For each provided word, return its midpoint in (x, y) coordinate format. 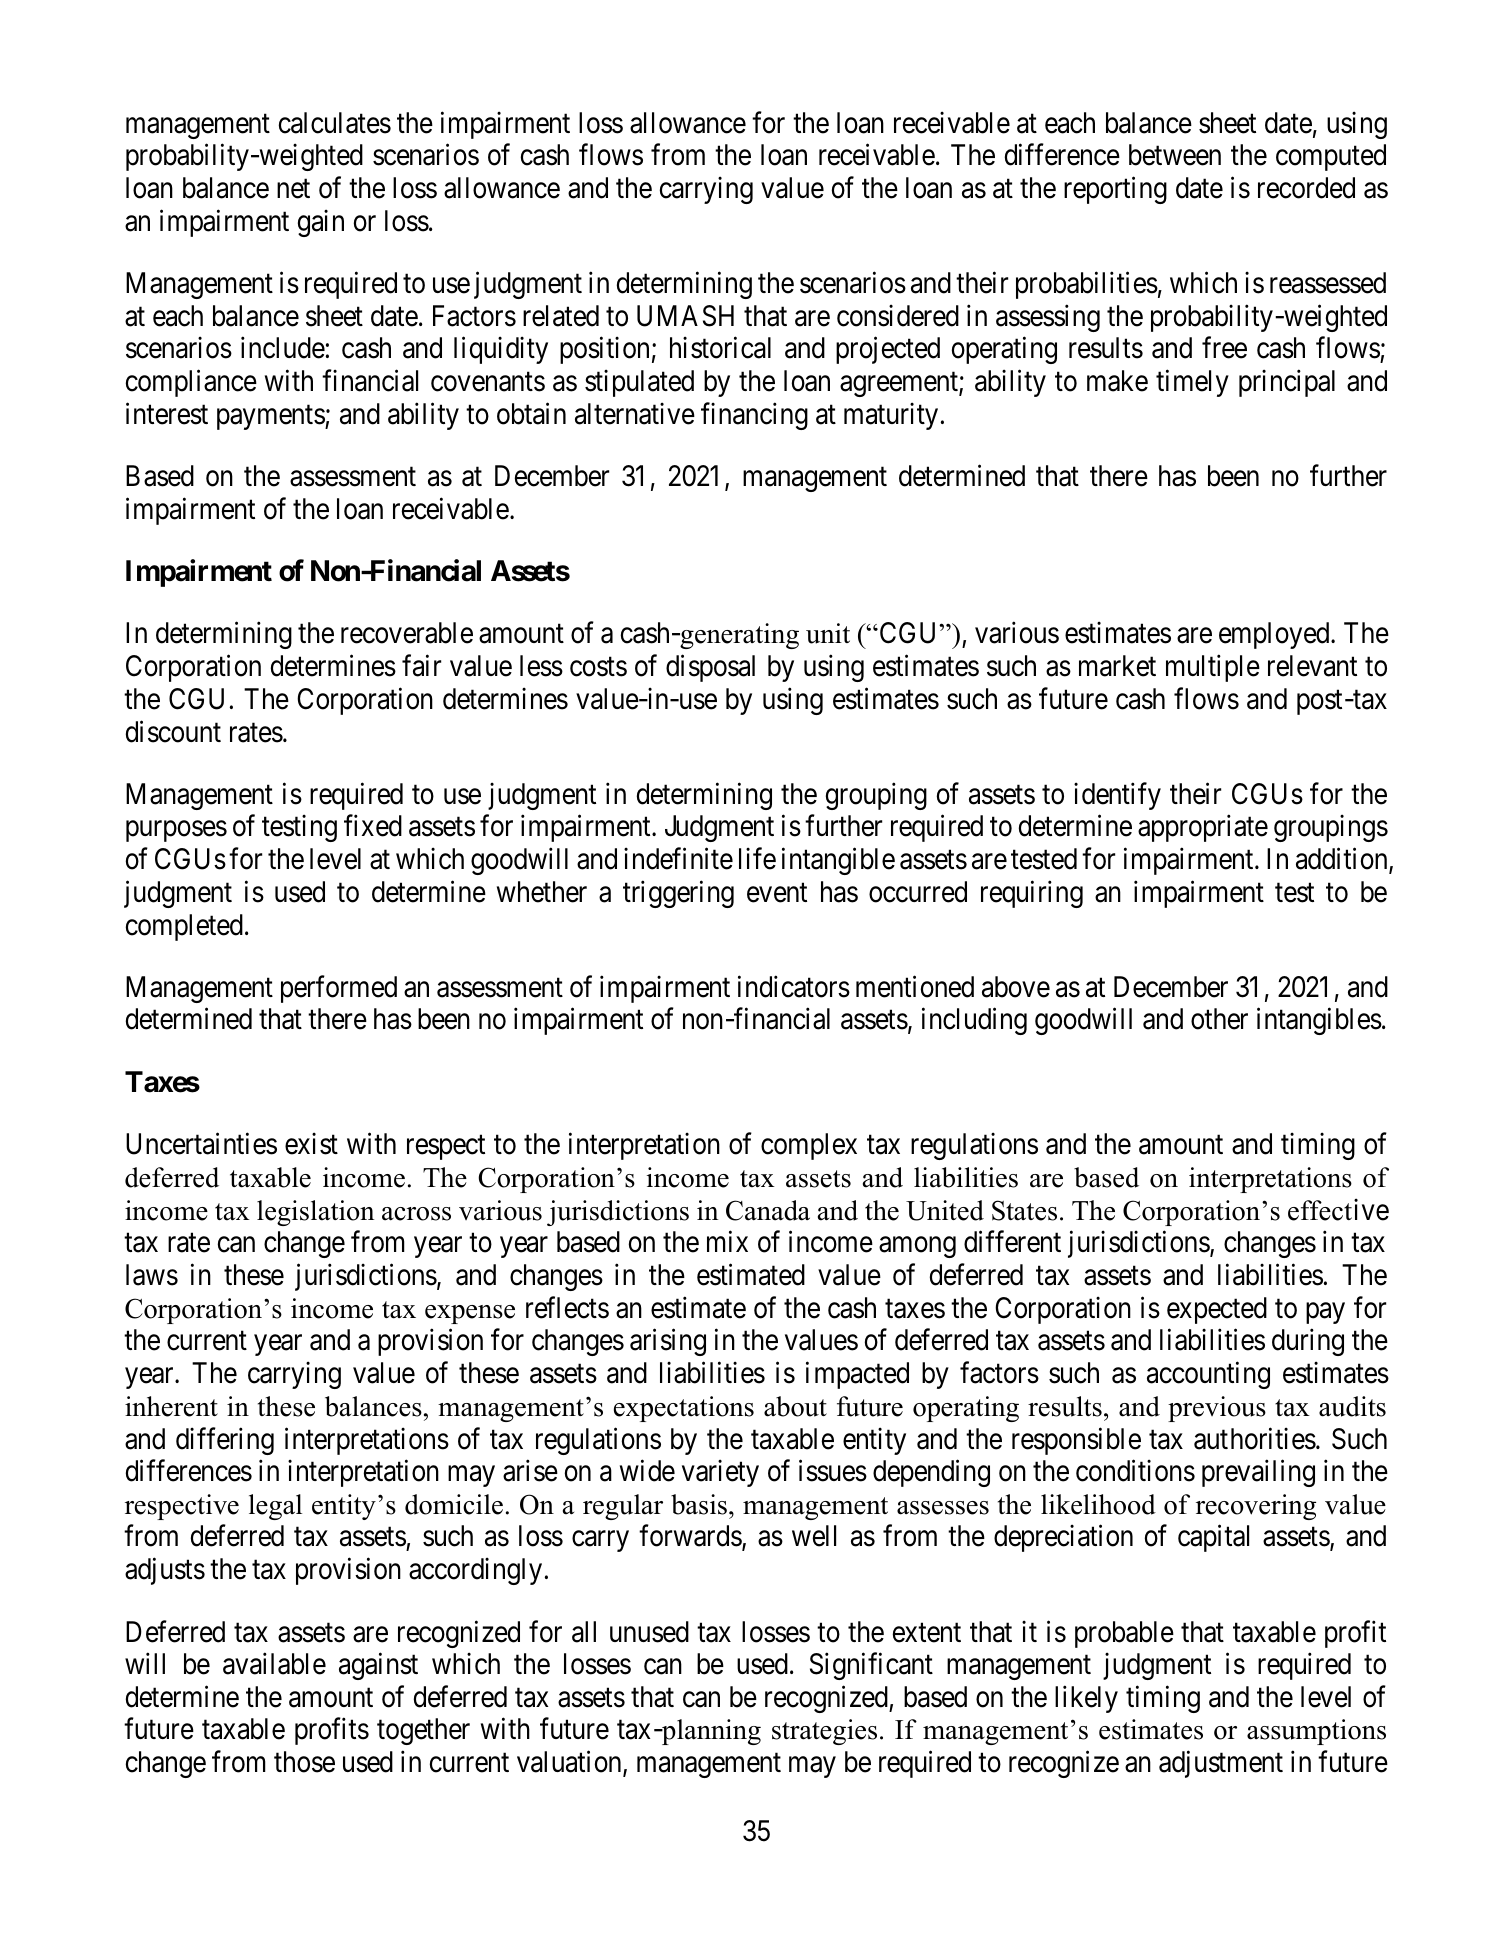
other (1219, 1019)
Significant (871, 1666)
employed (1275, 635)
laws (152, 1275)
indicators (794, 986)
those (304, 1762)
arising (668, 1342)
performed (339, 989)
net (293, 189)
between (1175, 155)
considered (898, 315)
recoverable (407, 633)
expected (1217, 1310)
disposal (710, 668)
